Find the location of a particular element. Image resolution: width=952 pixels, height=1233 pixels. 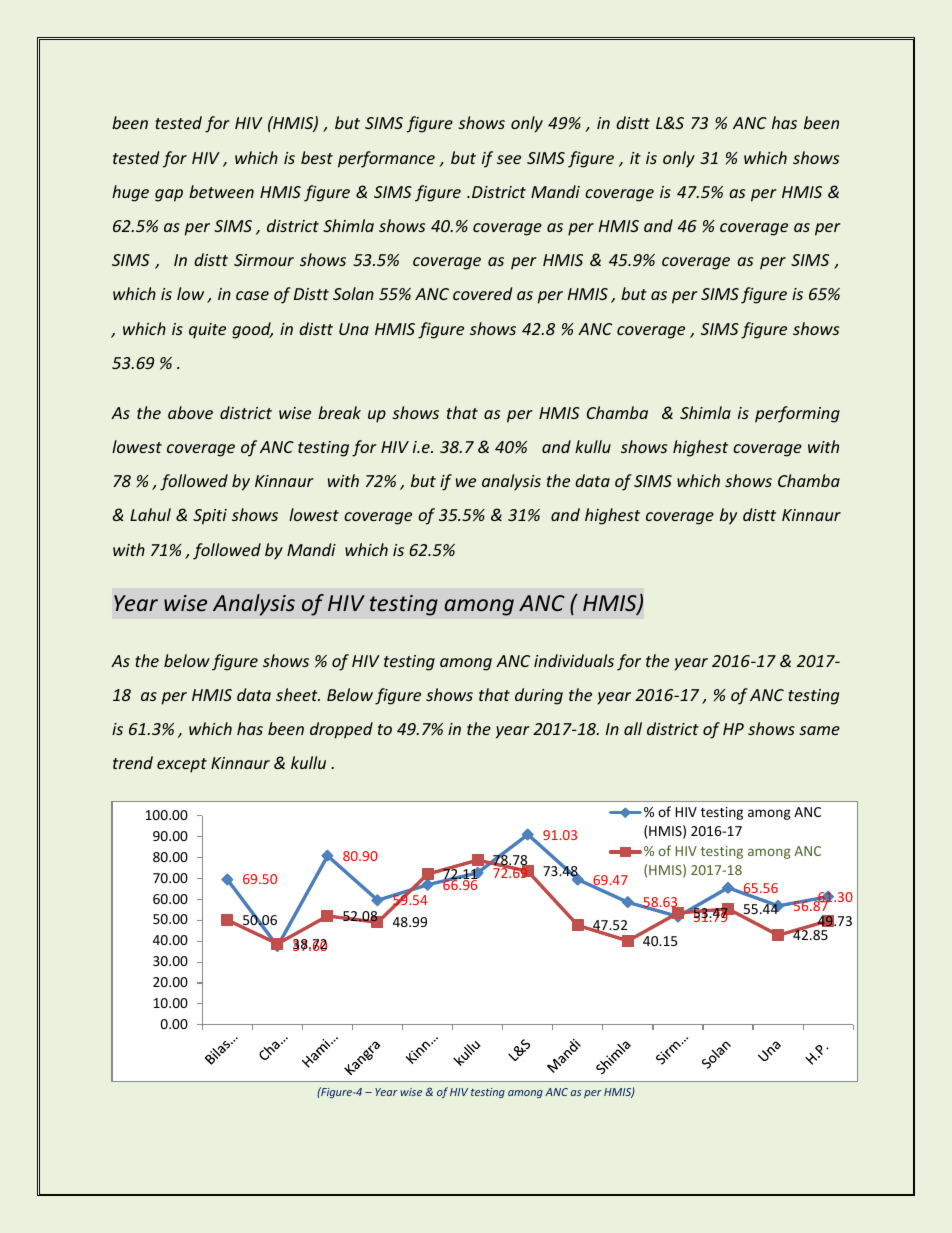

during is located at coordinates (539, 696).
